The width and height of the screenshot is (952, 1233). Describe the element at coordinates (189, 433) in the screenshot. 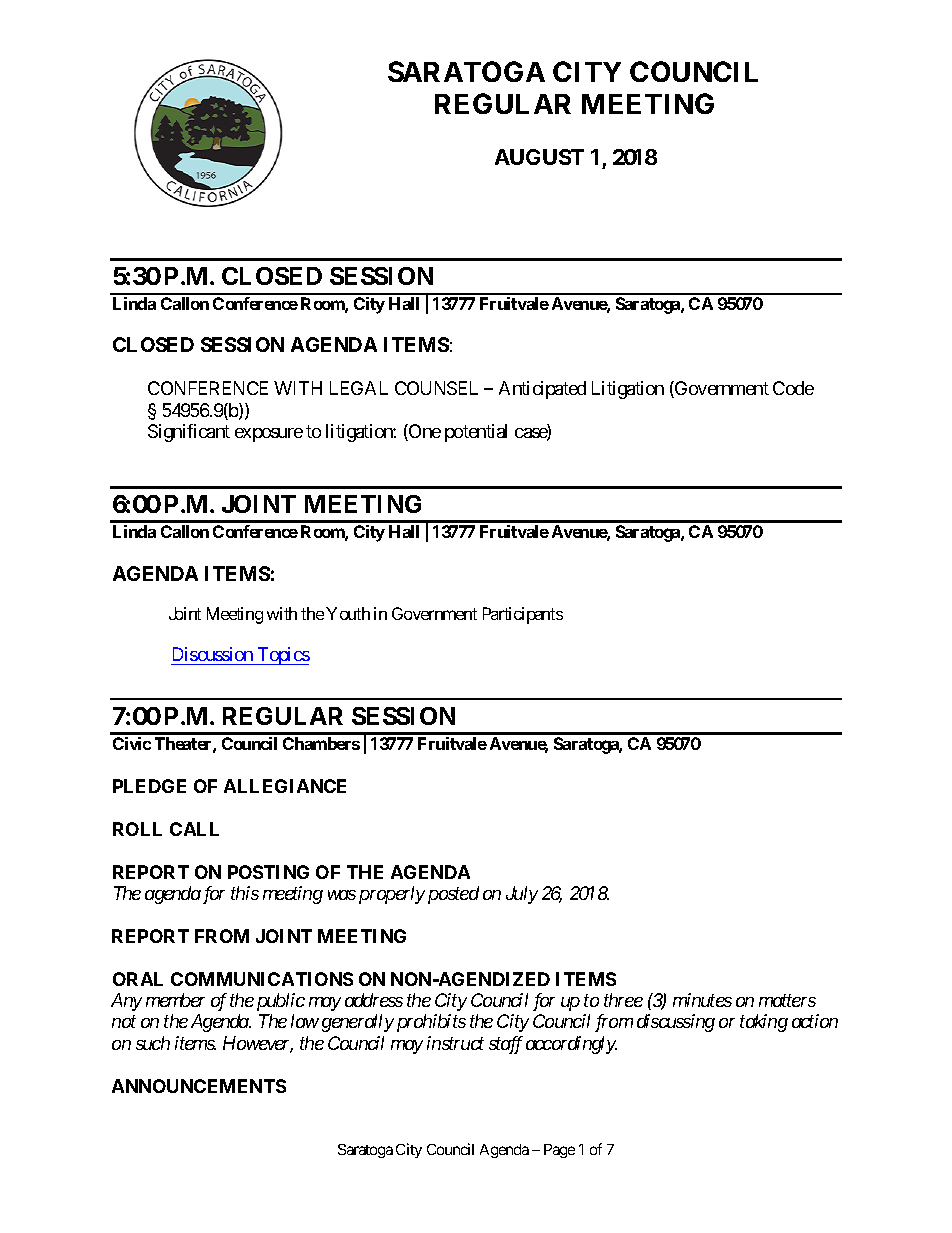

I see `Significant` at that location.
